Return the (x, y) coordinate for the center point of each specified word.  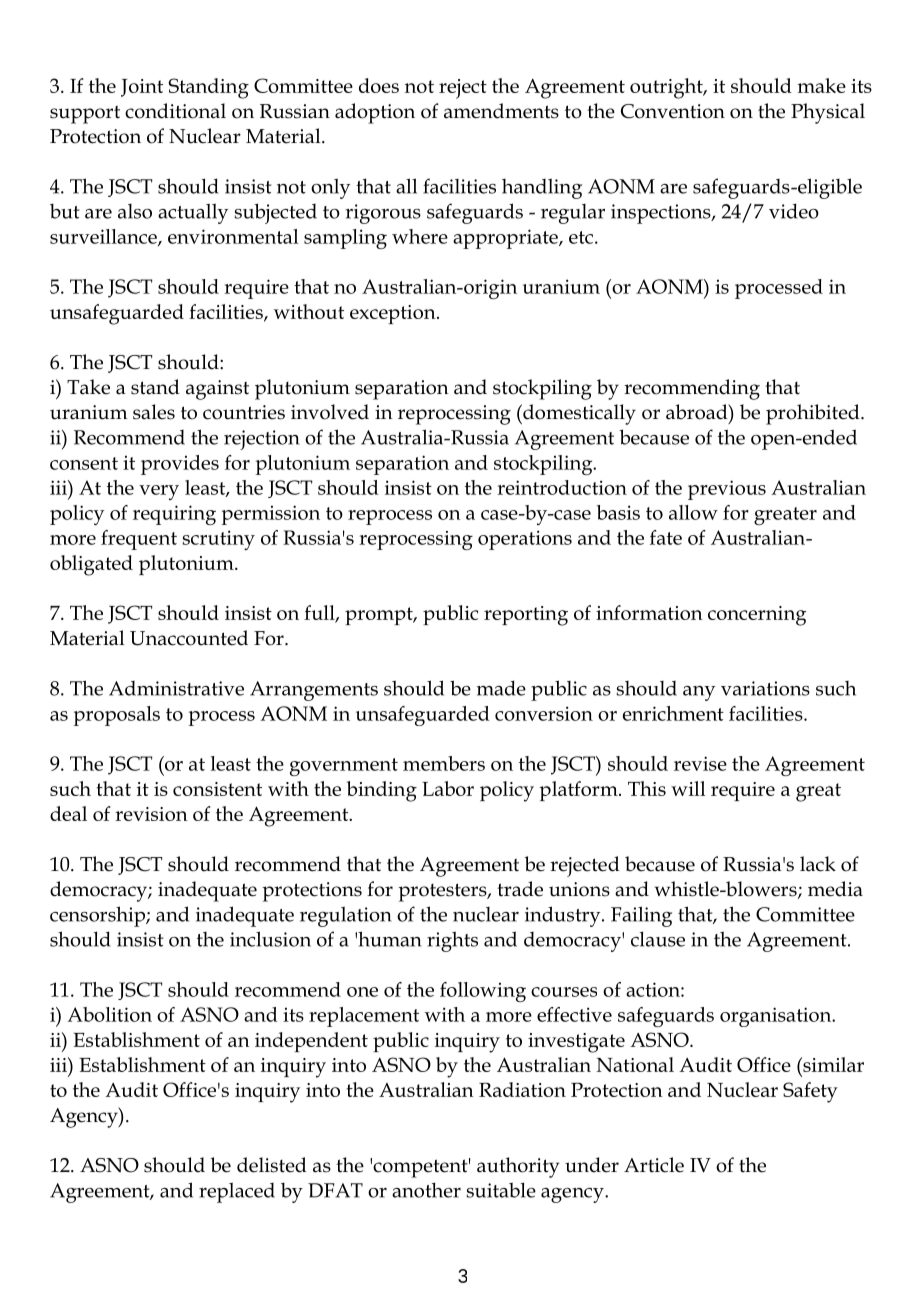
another (426, 1190)
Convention (673, 111)
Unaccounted (189, 638)
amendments (501, 111)
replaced (237, 1192)
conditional (175, 111)
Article (654, 1165)
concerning (757, 616)
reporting (526, 616)
